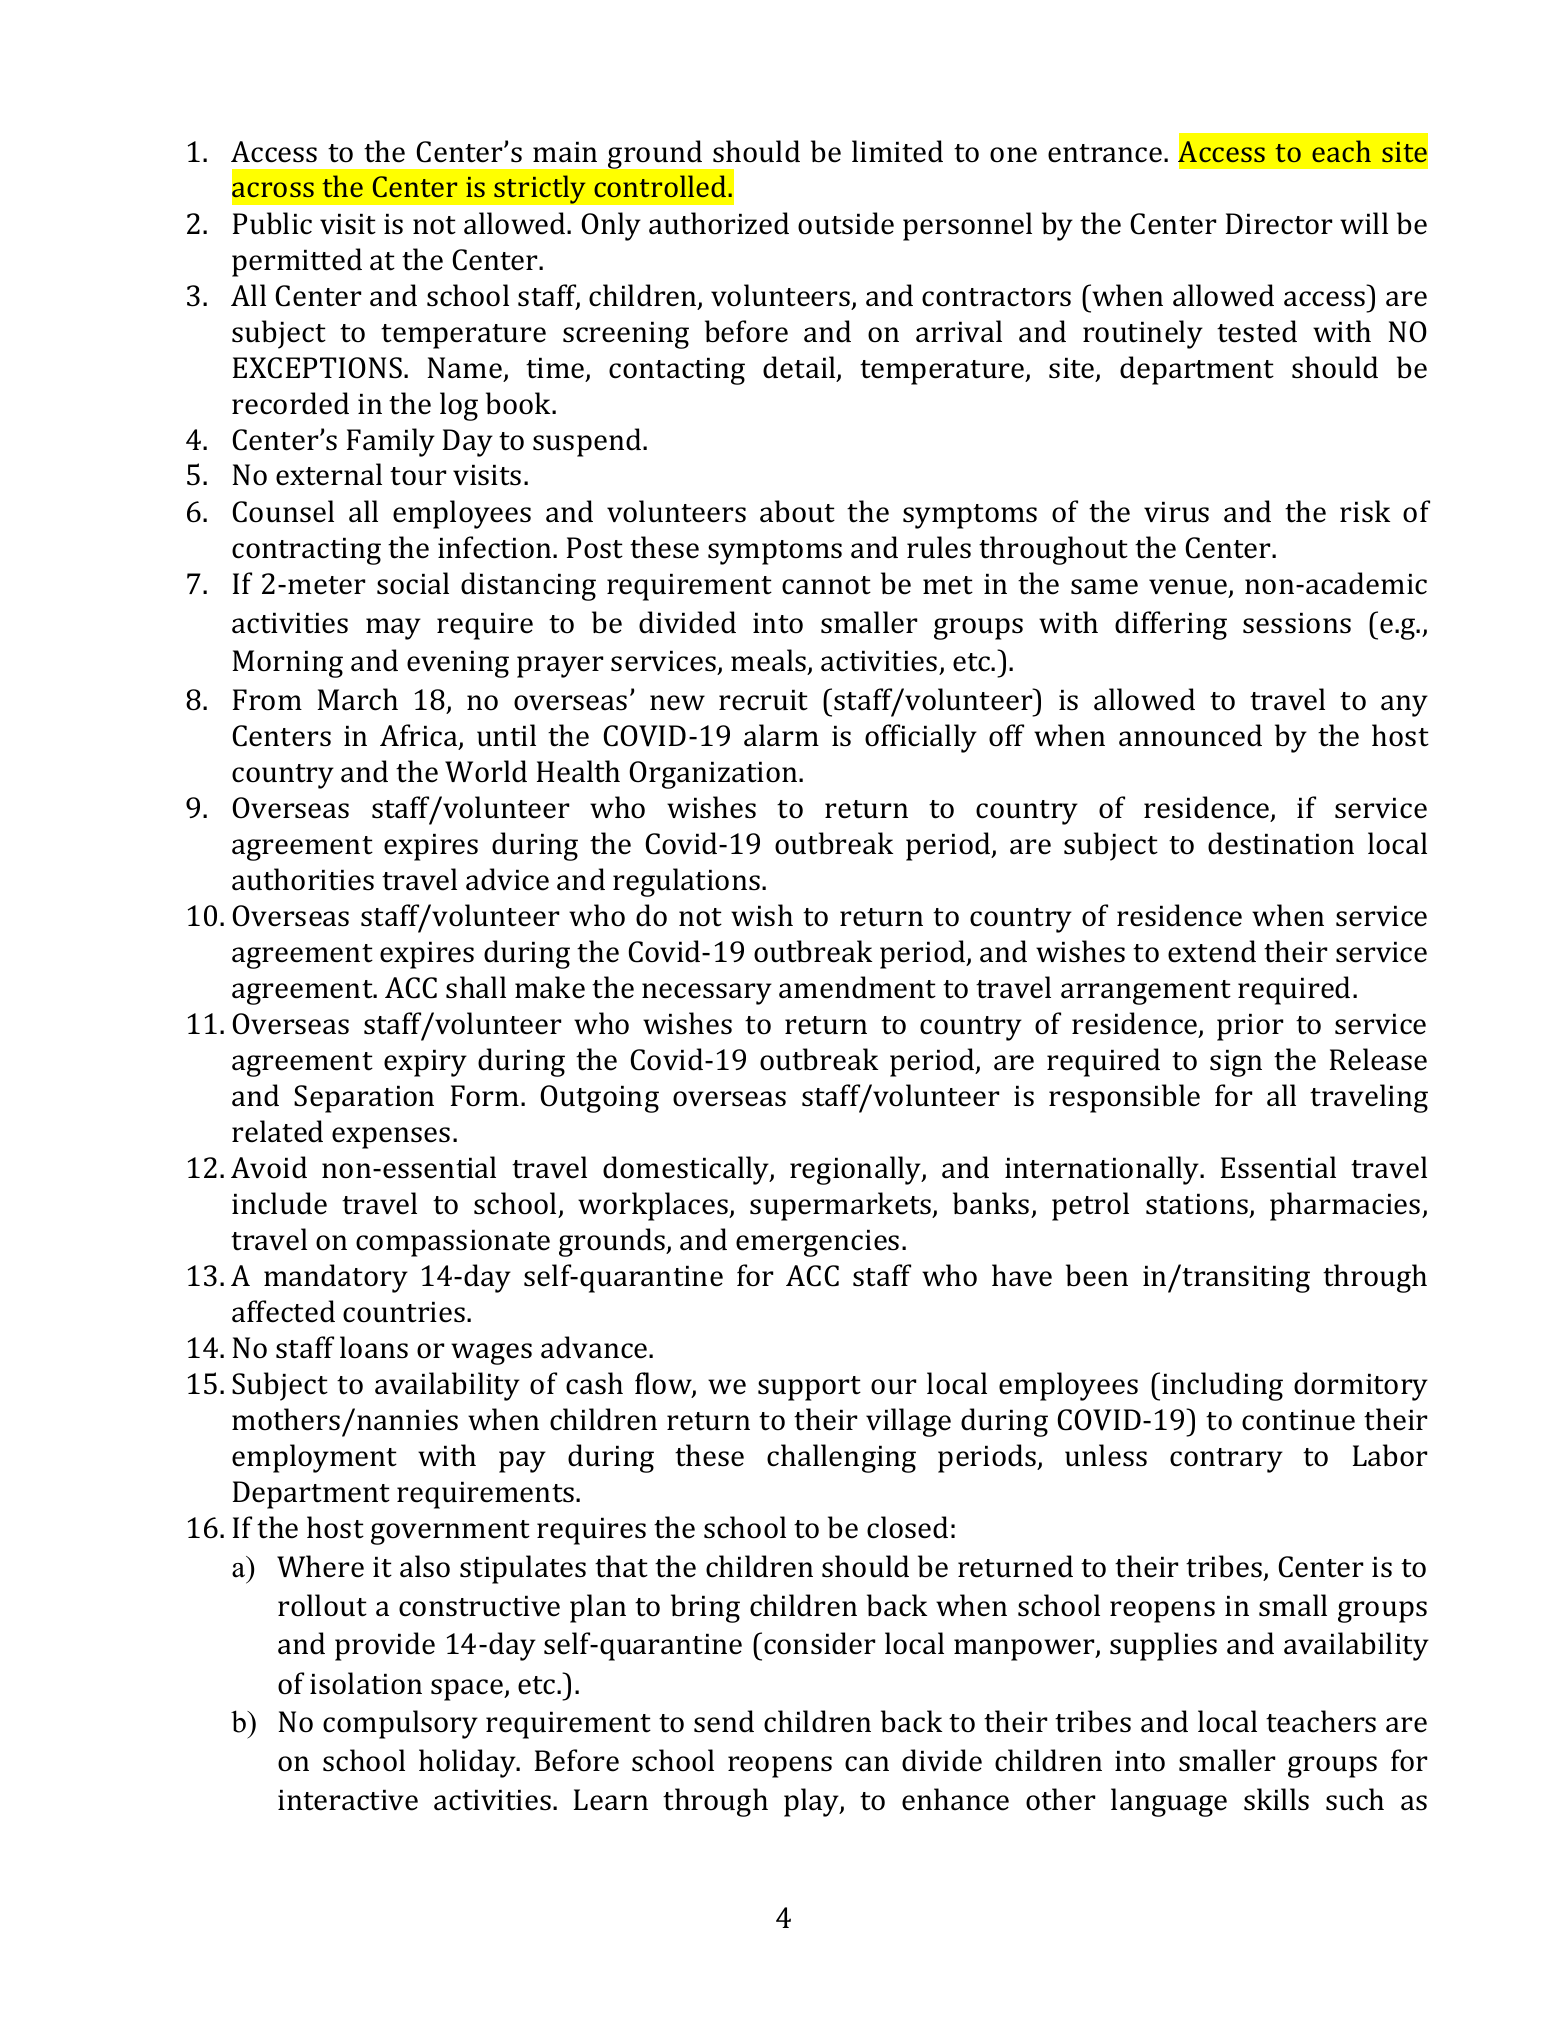 The image size is (1565, 2026). Describe the element at coordinates (453, 1243) in the screenshot. I see `compassionate` at that location.
